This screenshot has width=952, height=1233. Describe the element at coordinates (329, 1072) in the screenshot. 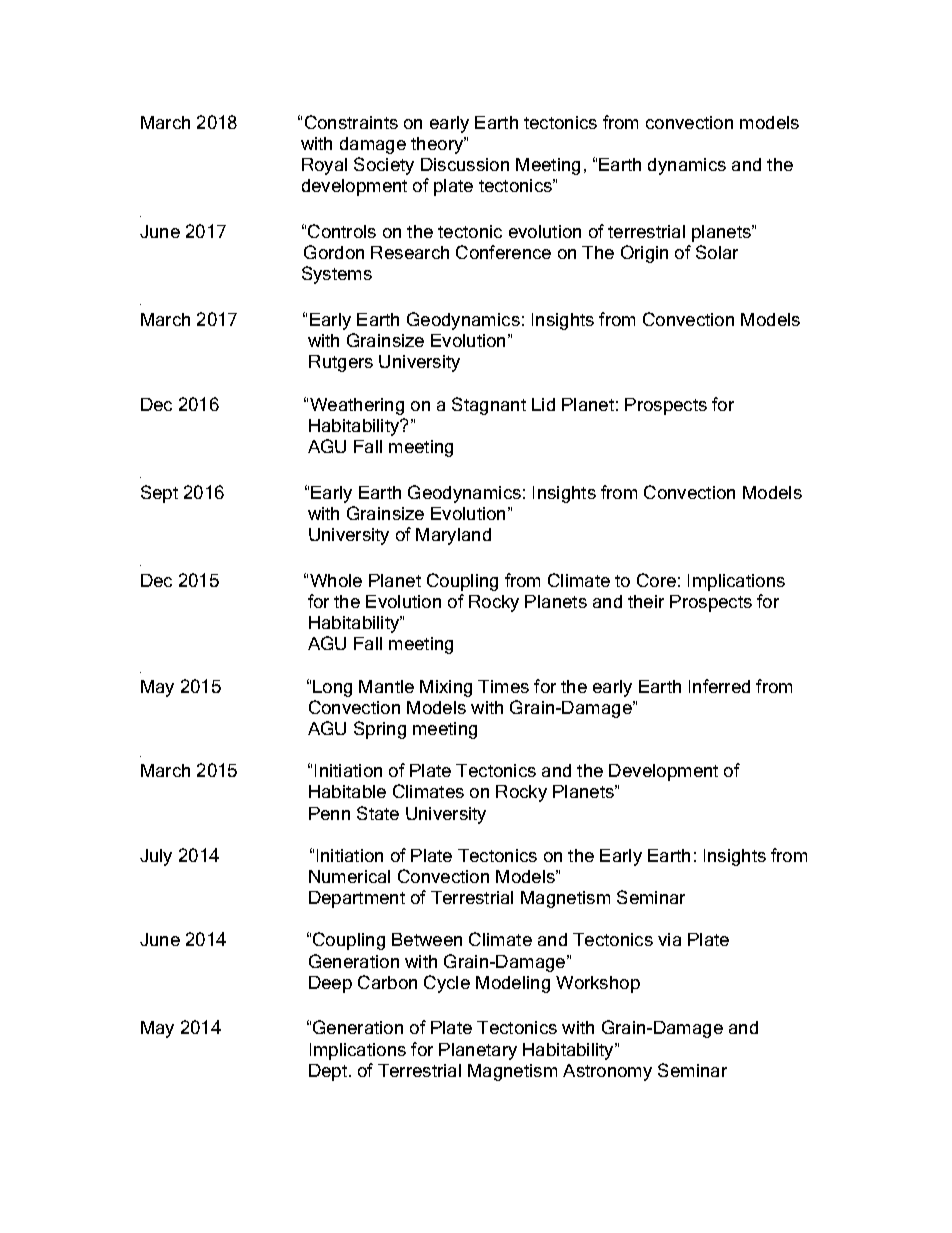

I see `Dept` at that location.
